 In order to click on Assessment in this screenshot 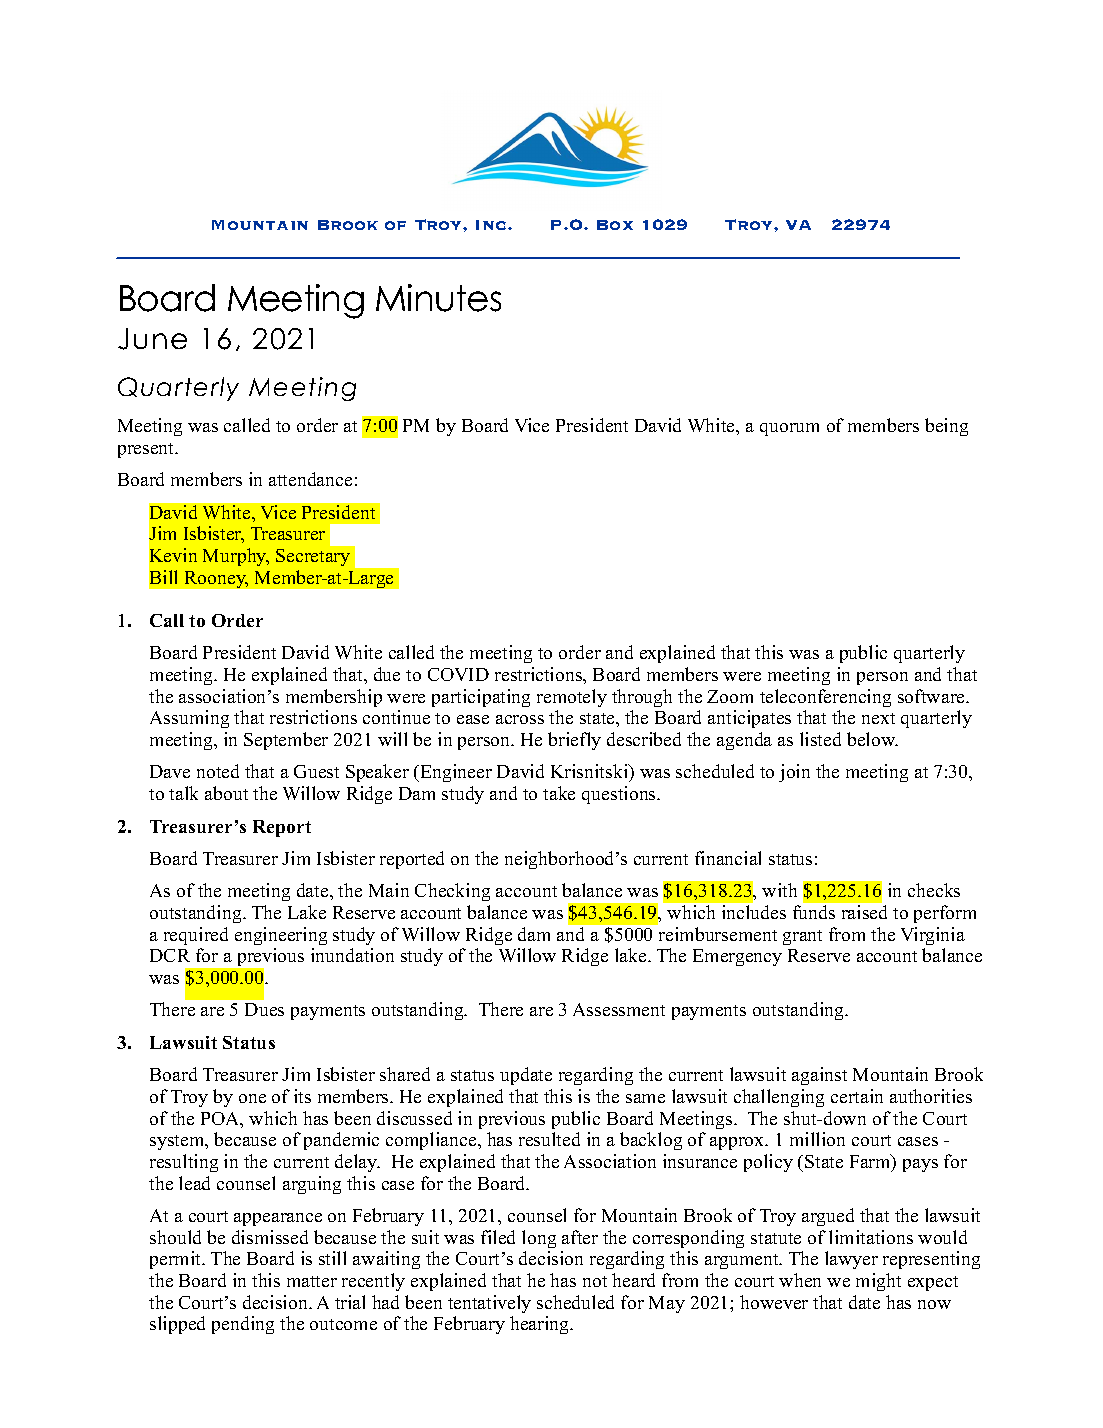, I will do `click(619, 1009)`.
